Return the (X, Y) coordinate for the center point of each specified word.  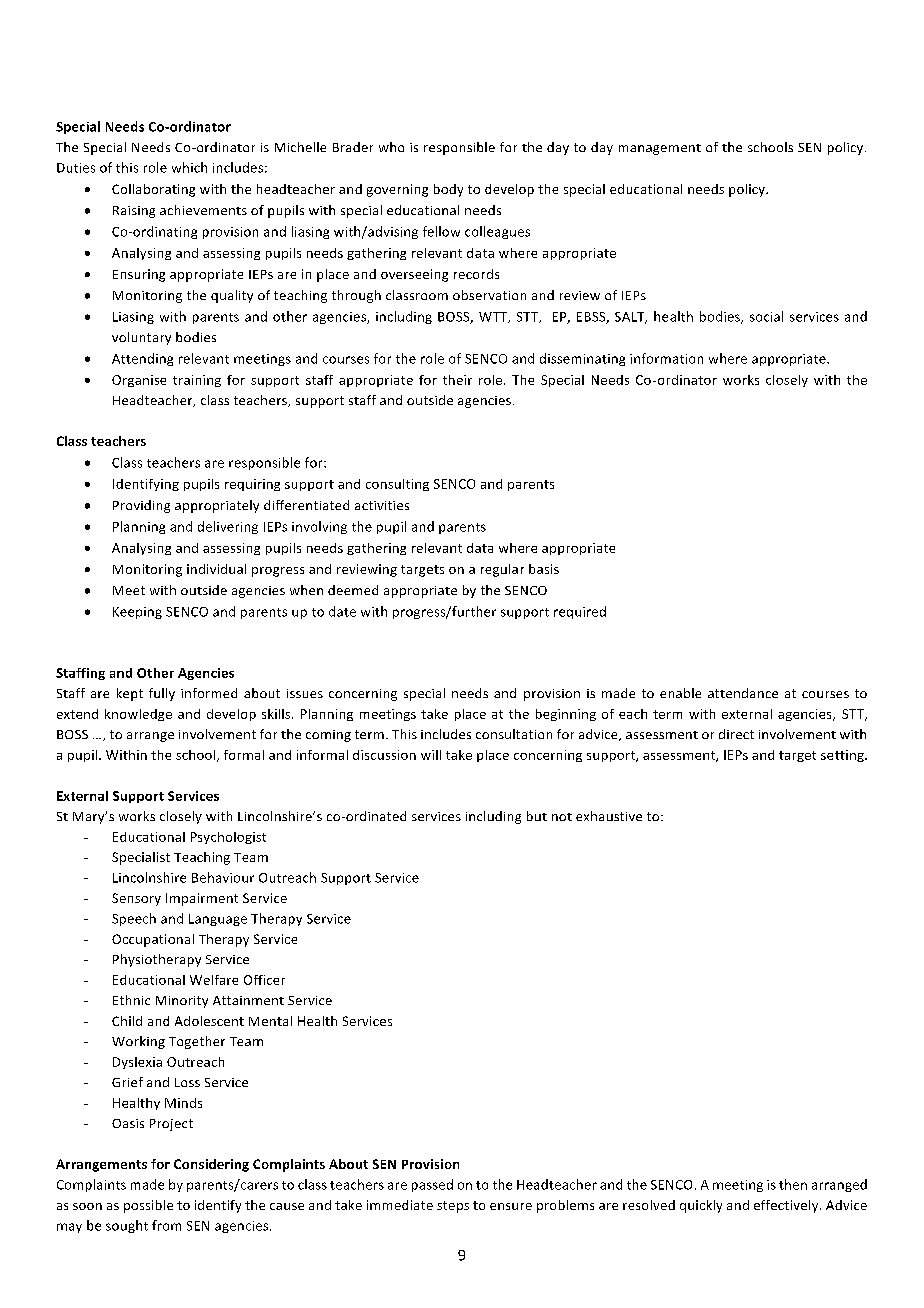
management (660, 149)
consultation (514, 734)
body (448, 190)
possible (148, 1206)
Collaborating (153, 190)
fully (162, 694)
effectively (787, 1206)
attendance (743, 693)
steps (453, 1207)
